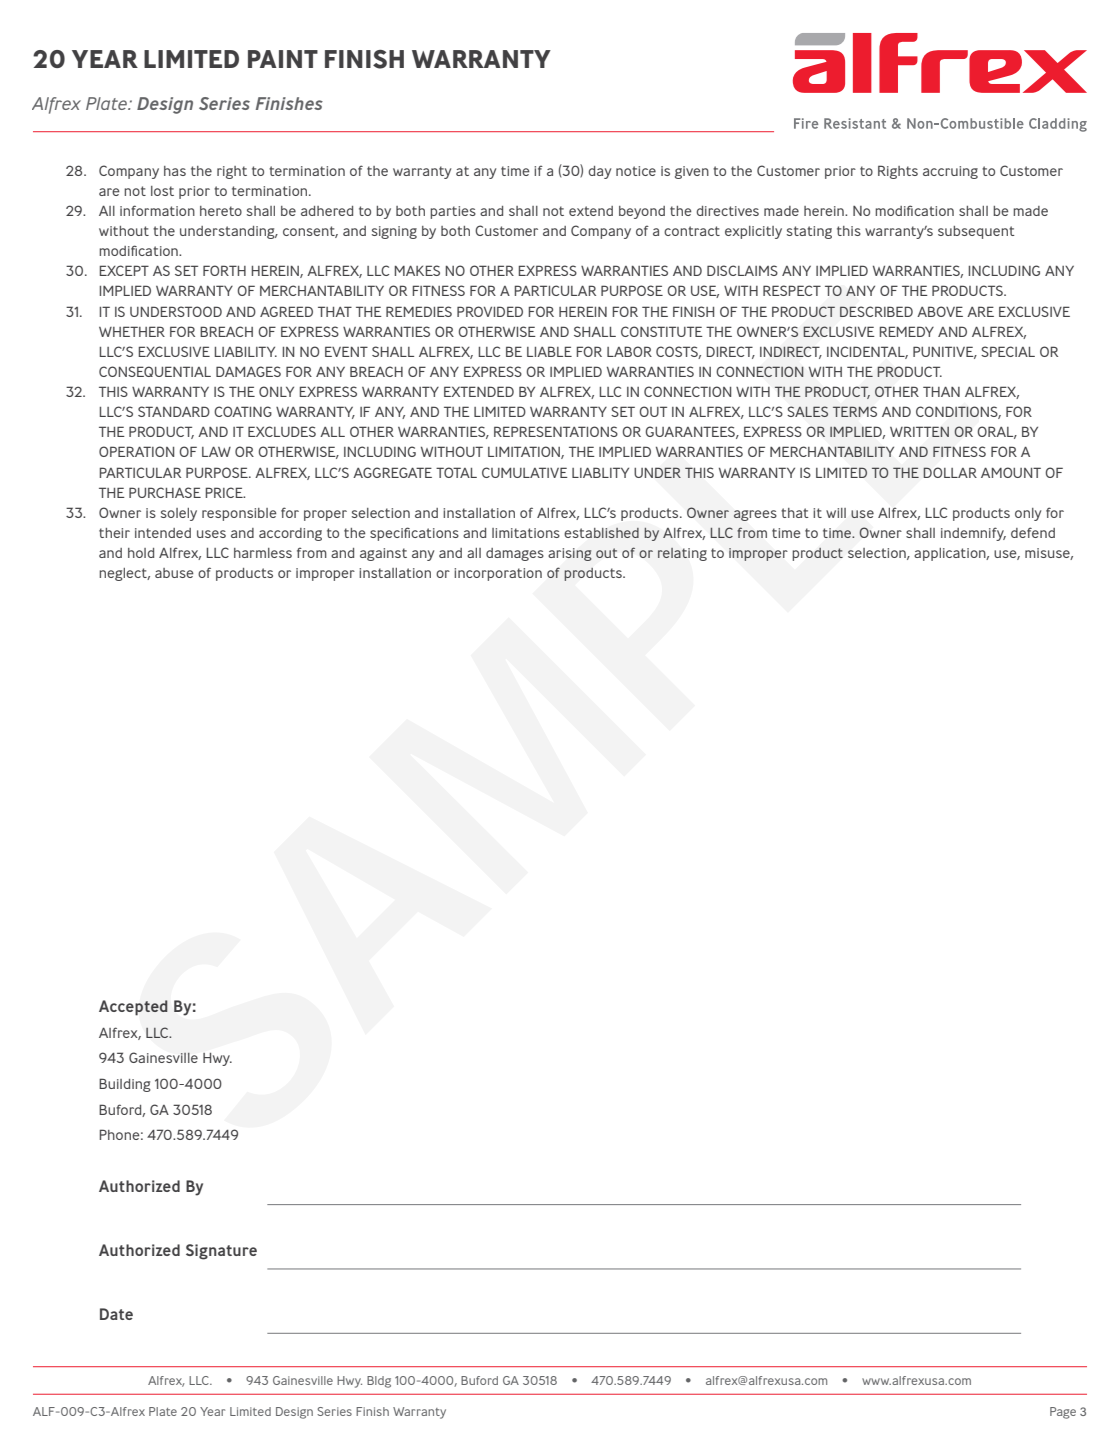  Describe the element at coordinates (283, 59) in the document. I see `PAINT` at that location.
